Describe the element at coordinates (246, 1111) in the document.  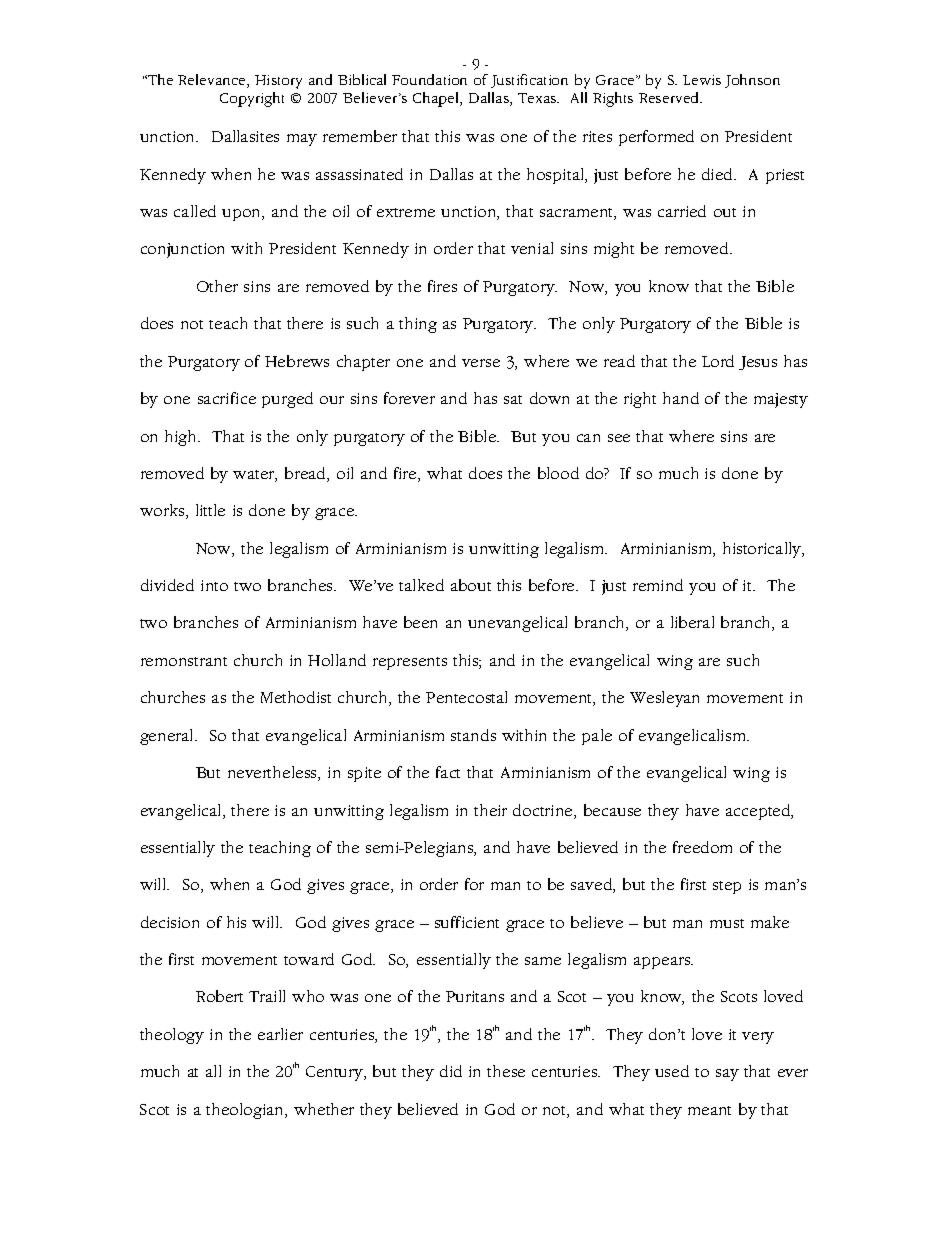
I see `theologian` at that location.
